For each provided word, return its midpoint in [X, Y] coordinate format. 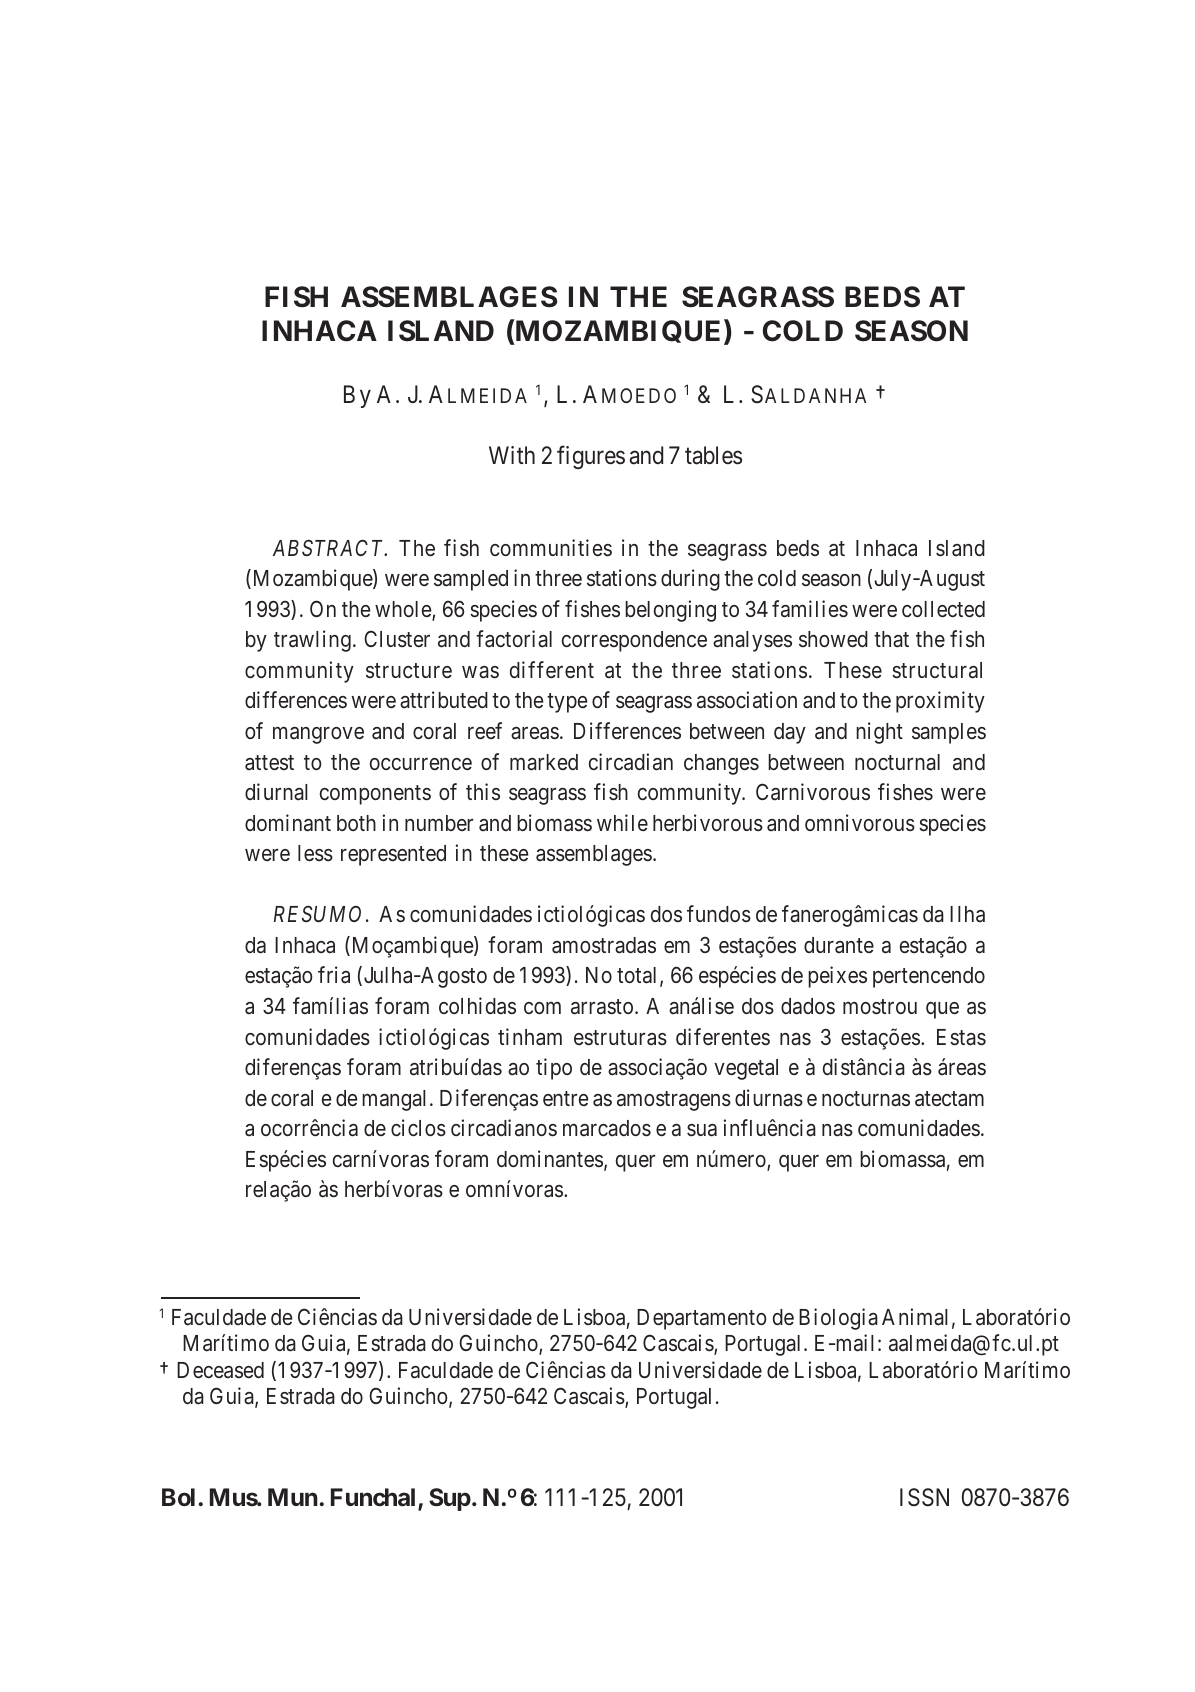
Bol [178, 1497]
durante [839, 945]
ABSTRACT [330, 548]
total [639, 976]
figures [591, 457]
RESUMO [317, 914]
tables [713, 455]
